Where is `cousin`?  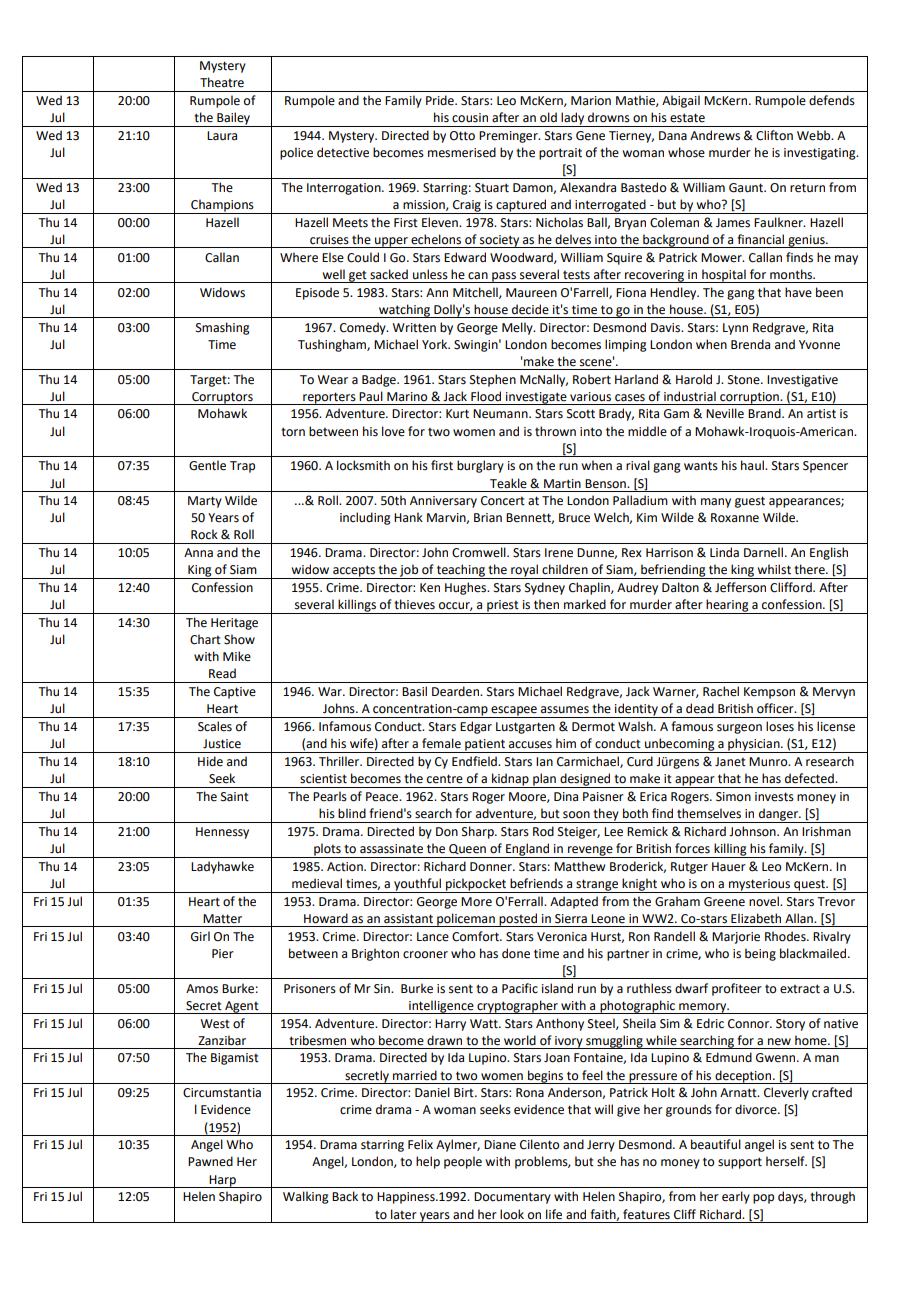 cousin is located at coordinates (470, 118).
